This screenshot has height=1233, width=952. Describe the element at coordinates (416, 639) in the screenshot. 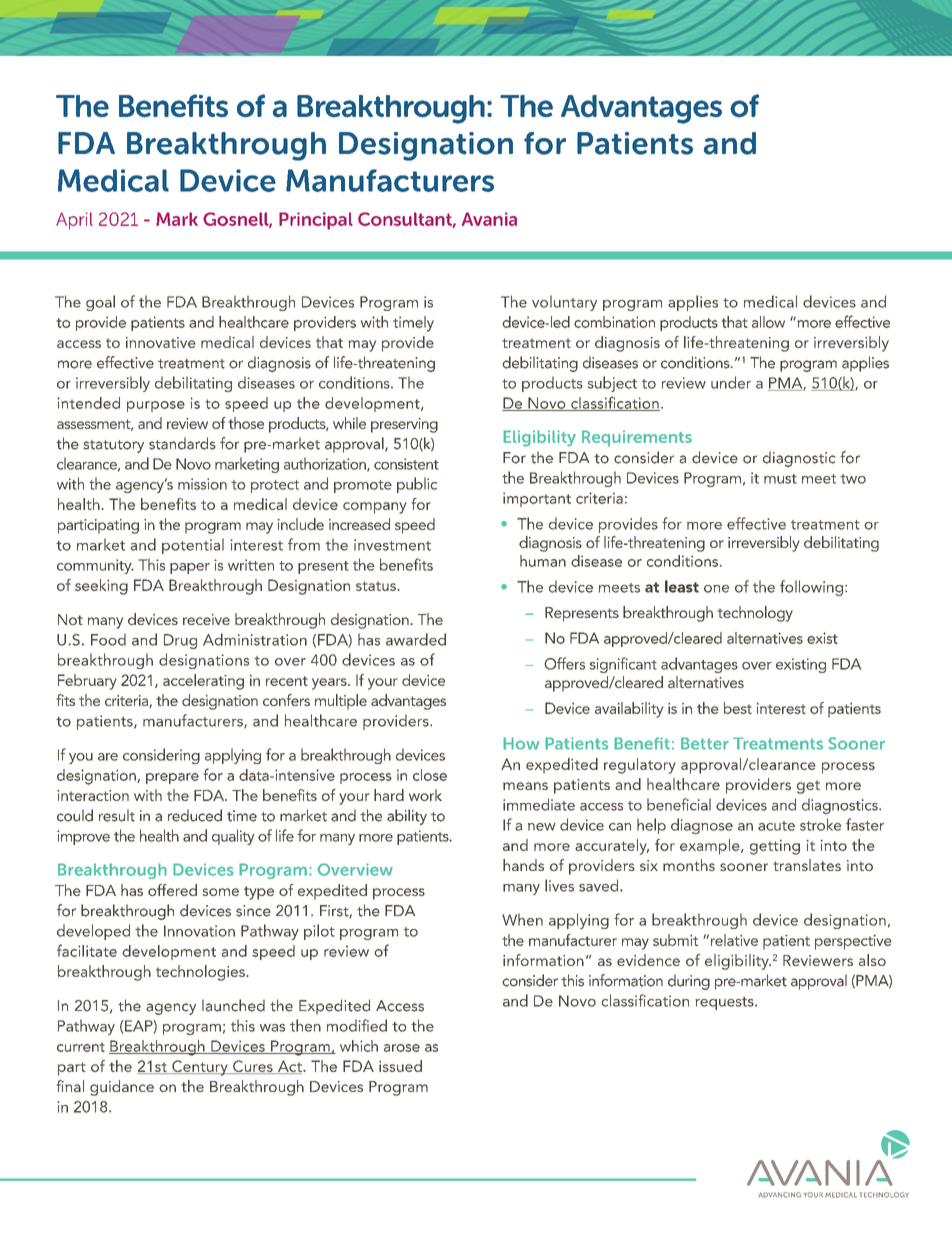

I see `awarded` at that location.
